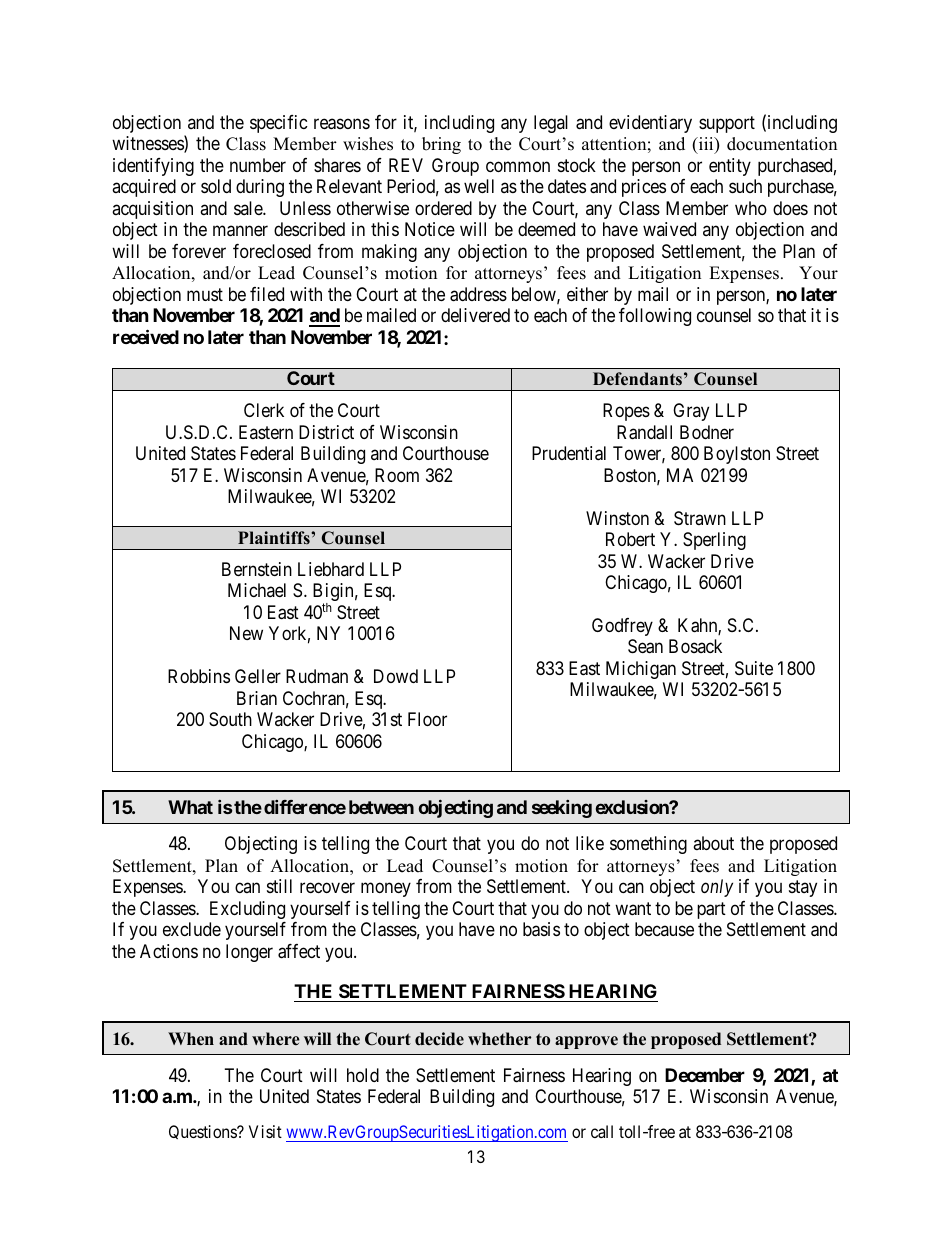  I want to click on bring, so click(441, 145).
